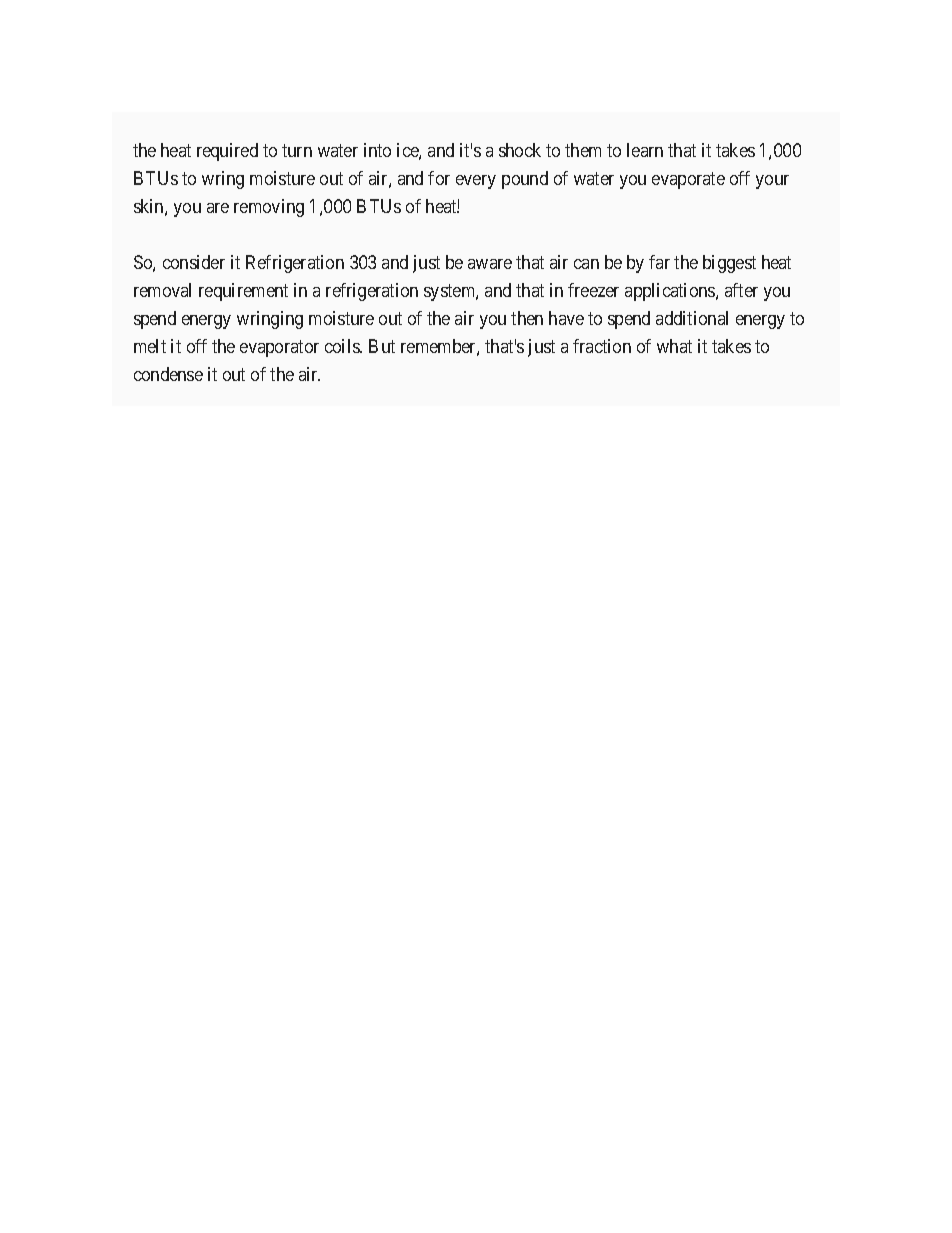 This image has height=1233, width=952. What do you see at coordinates (527, 318) in the image?
I see `then` at bounding box center [527, 318].
